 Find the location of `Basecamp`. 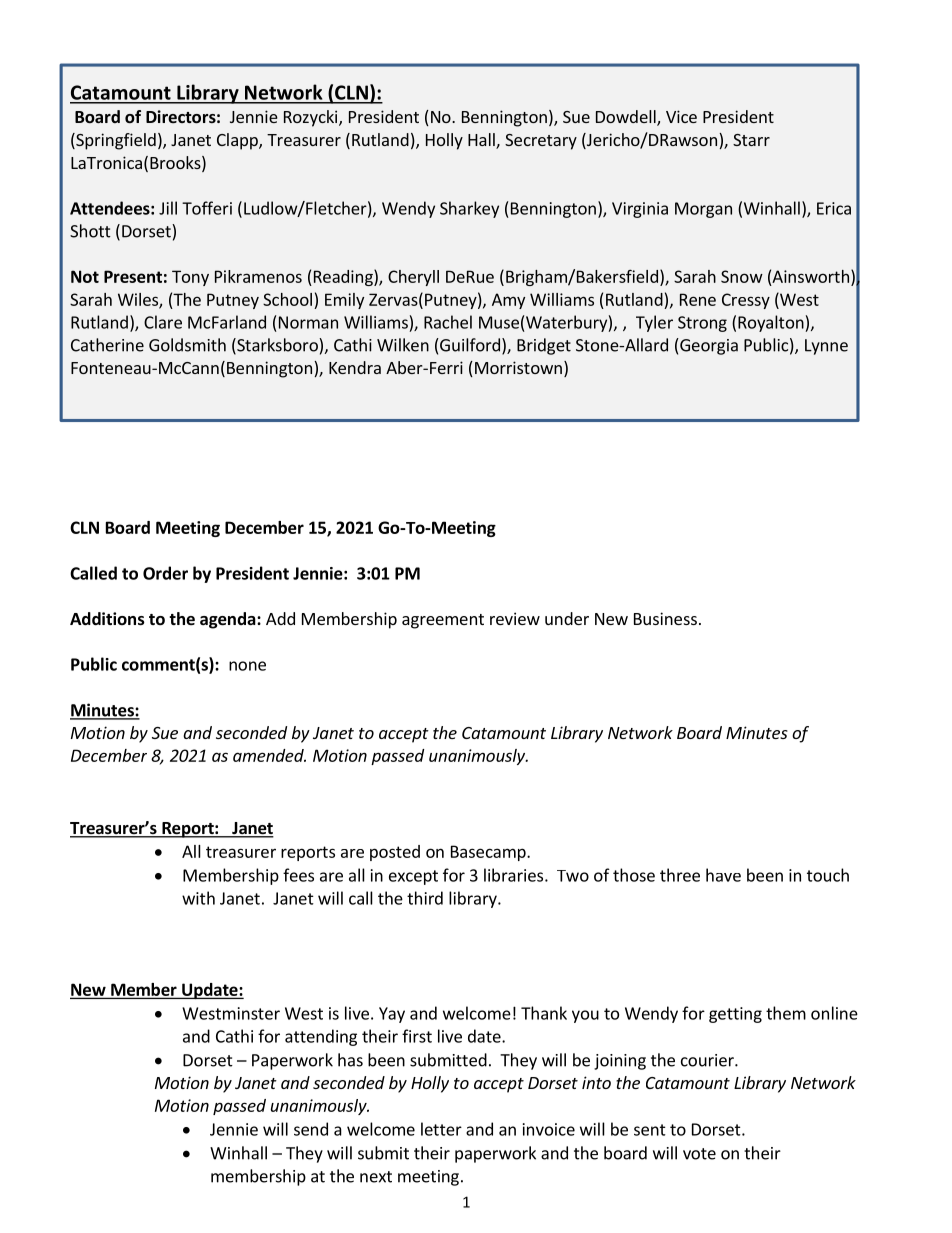

Basecamp is located at coordinates (489, 853).
